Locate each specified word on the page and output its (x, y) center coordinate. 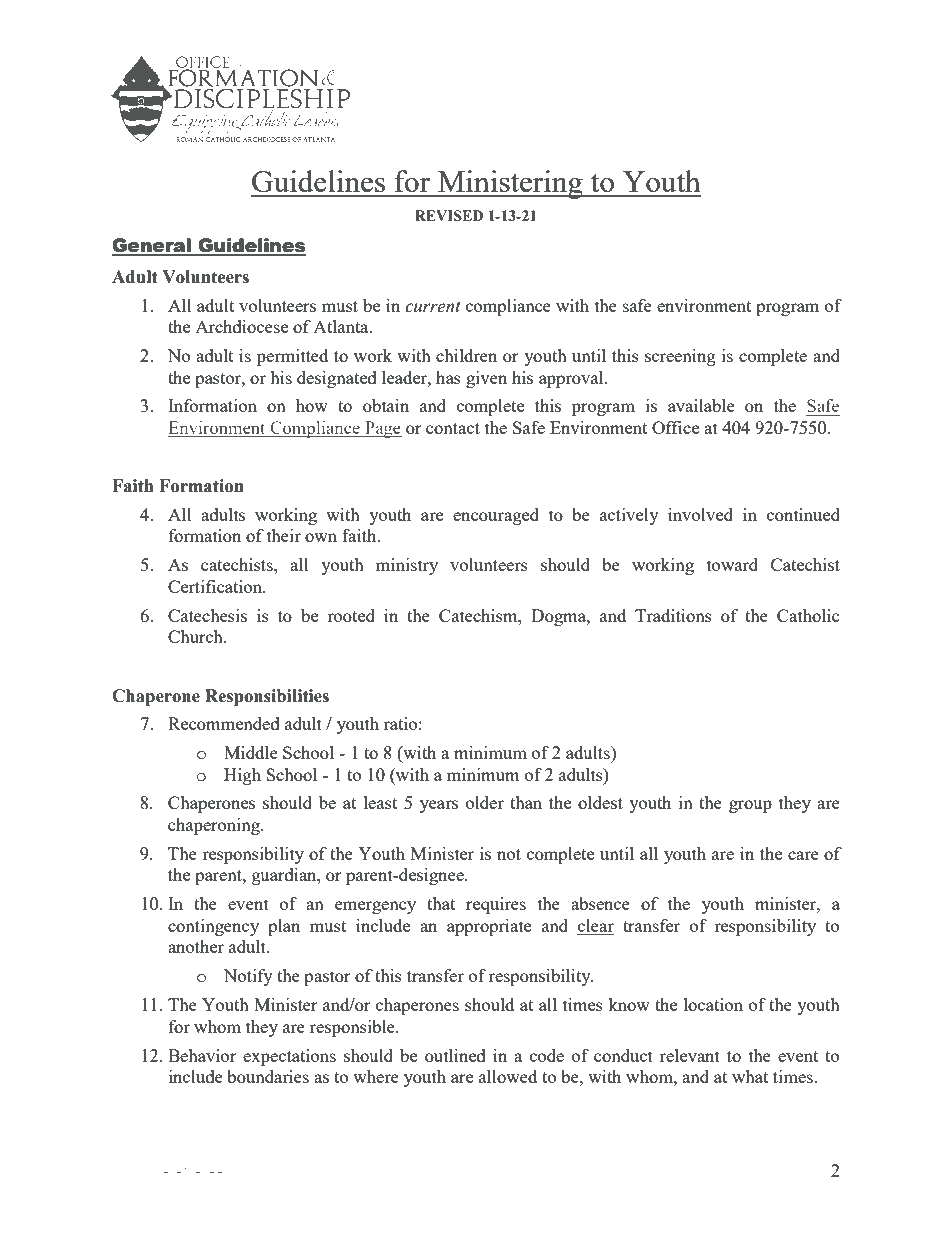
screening (680, 357)
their (284, 535)
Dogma (559, 617)
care (803, 855)
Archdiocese (241, 326)
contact (453, 428)
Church (196, 636)
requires (496, 905)
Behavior (202, 1055)
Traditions (673, 615)
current (433, 307)
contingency (213, 927)
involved (700, 514)
